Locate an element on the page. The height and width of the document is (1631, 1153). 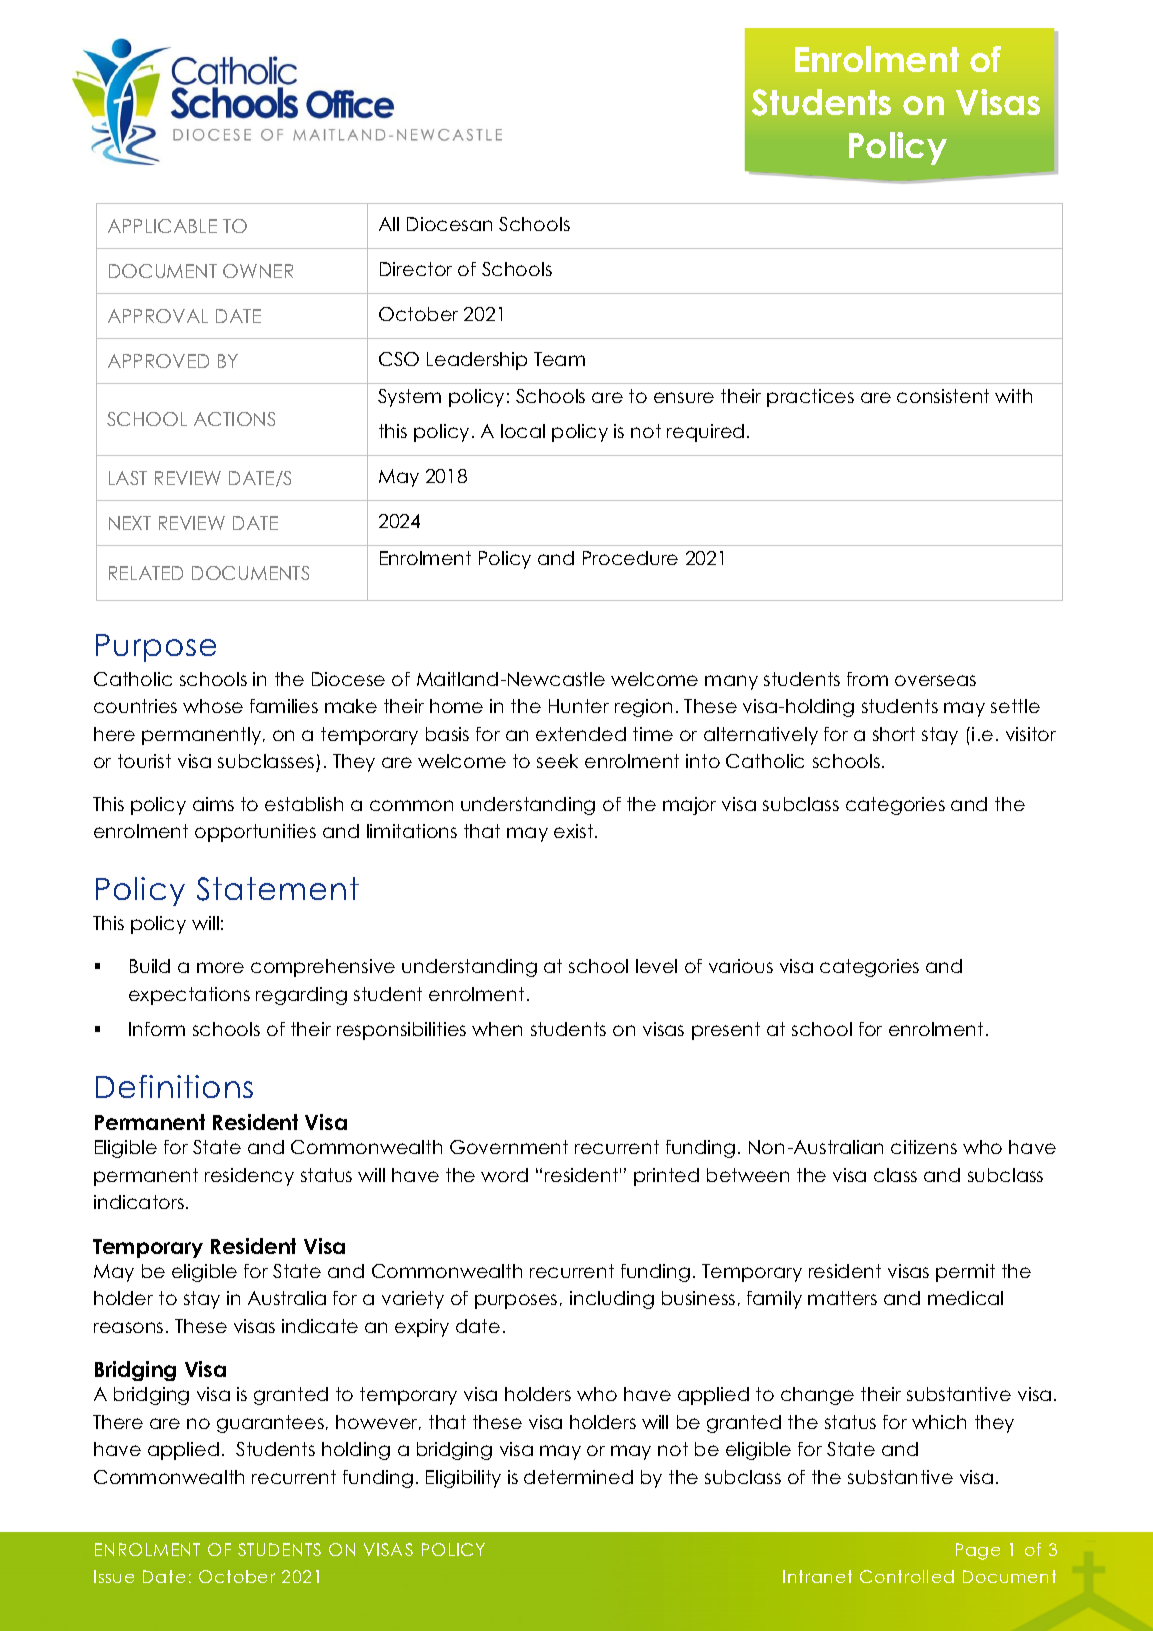
OWNER is located at coordinates (258, 271).
